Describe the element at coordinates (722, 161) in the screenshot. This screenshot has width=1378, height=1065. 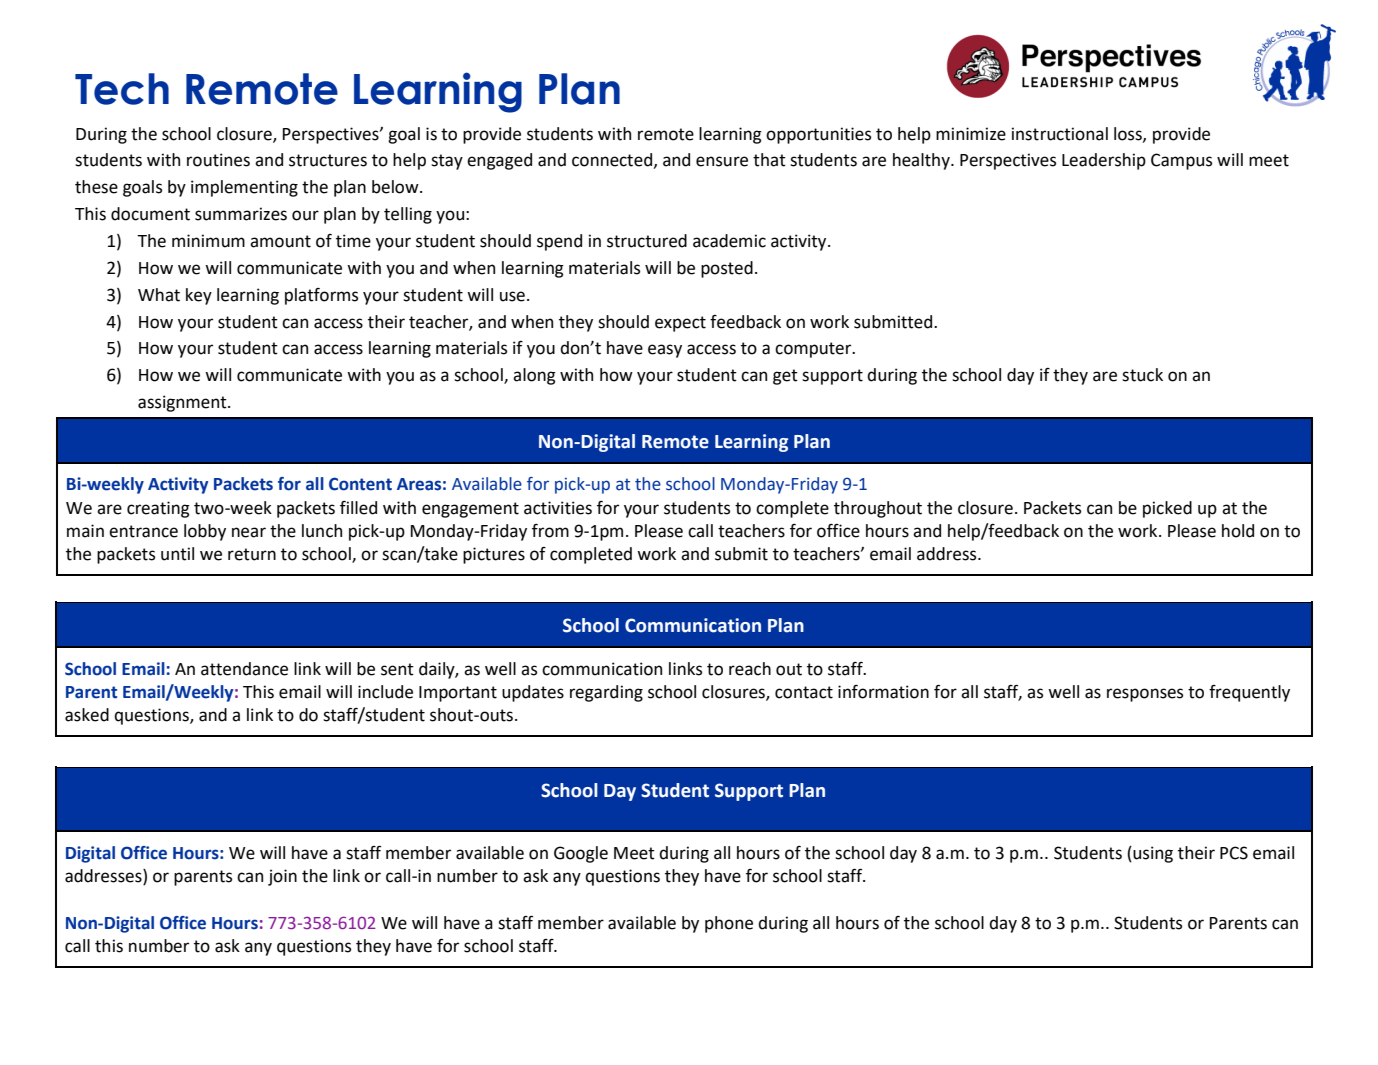
I see `ensure` at that location.
